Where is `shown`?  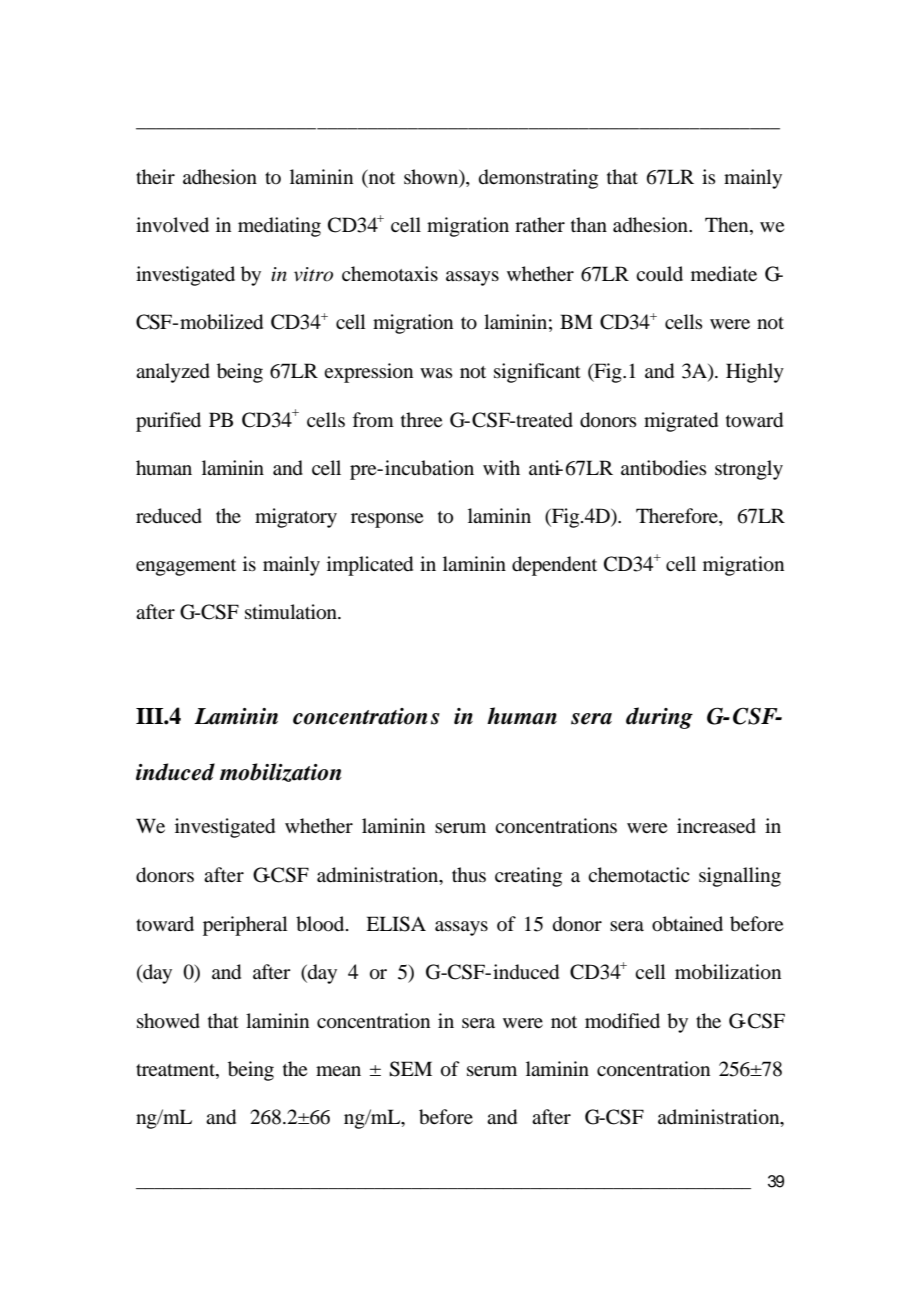 shown is located at coordinates (432, 177).
